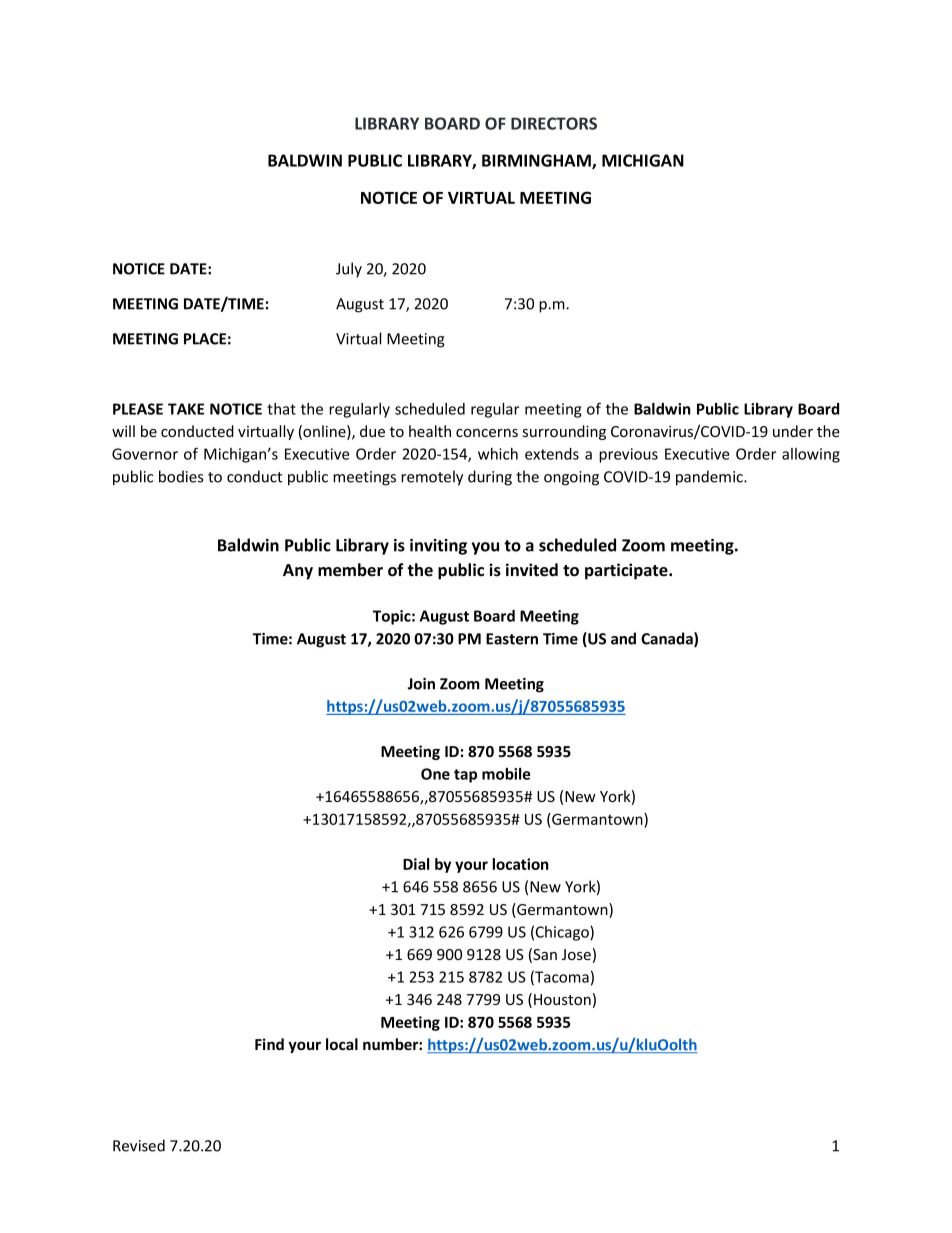 The image size is (952, 1233). I want to click on participate, so click(627, 571).
